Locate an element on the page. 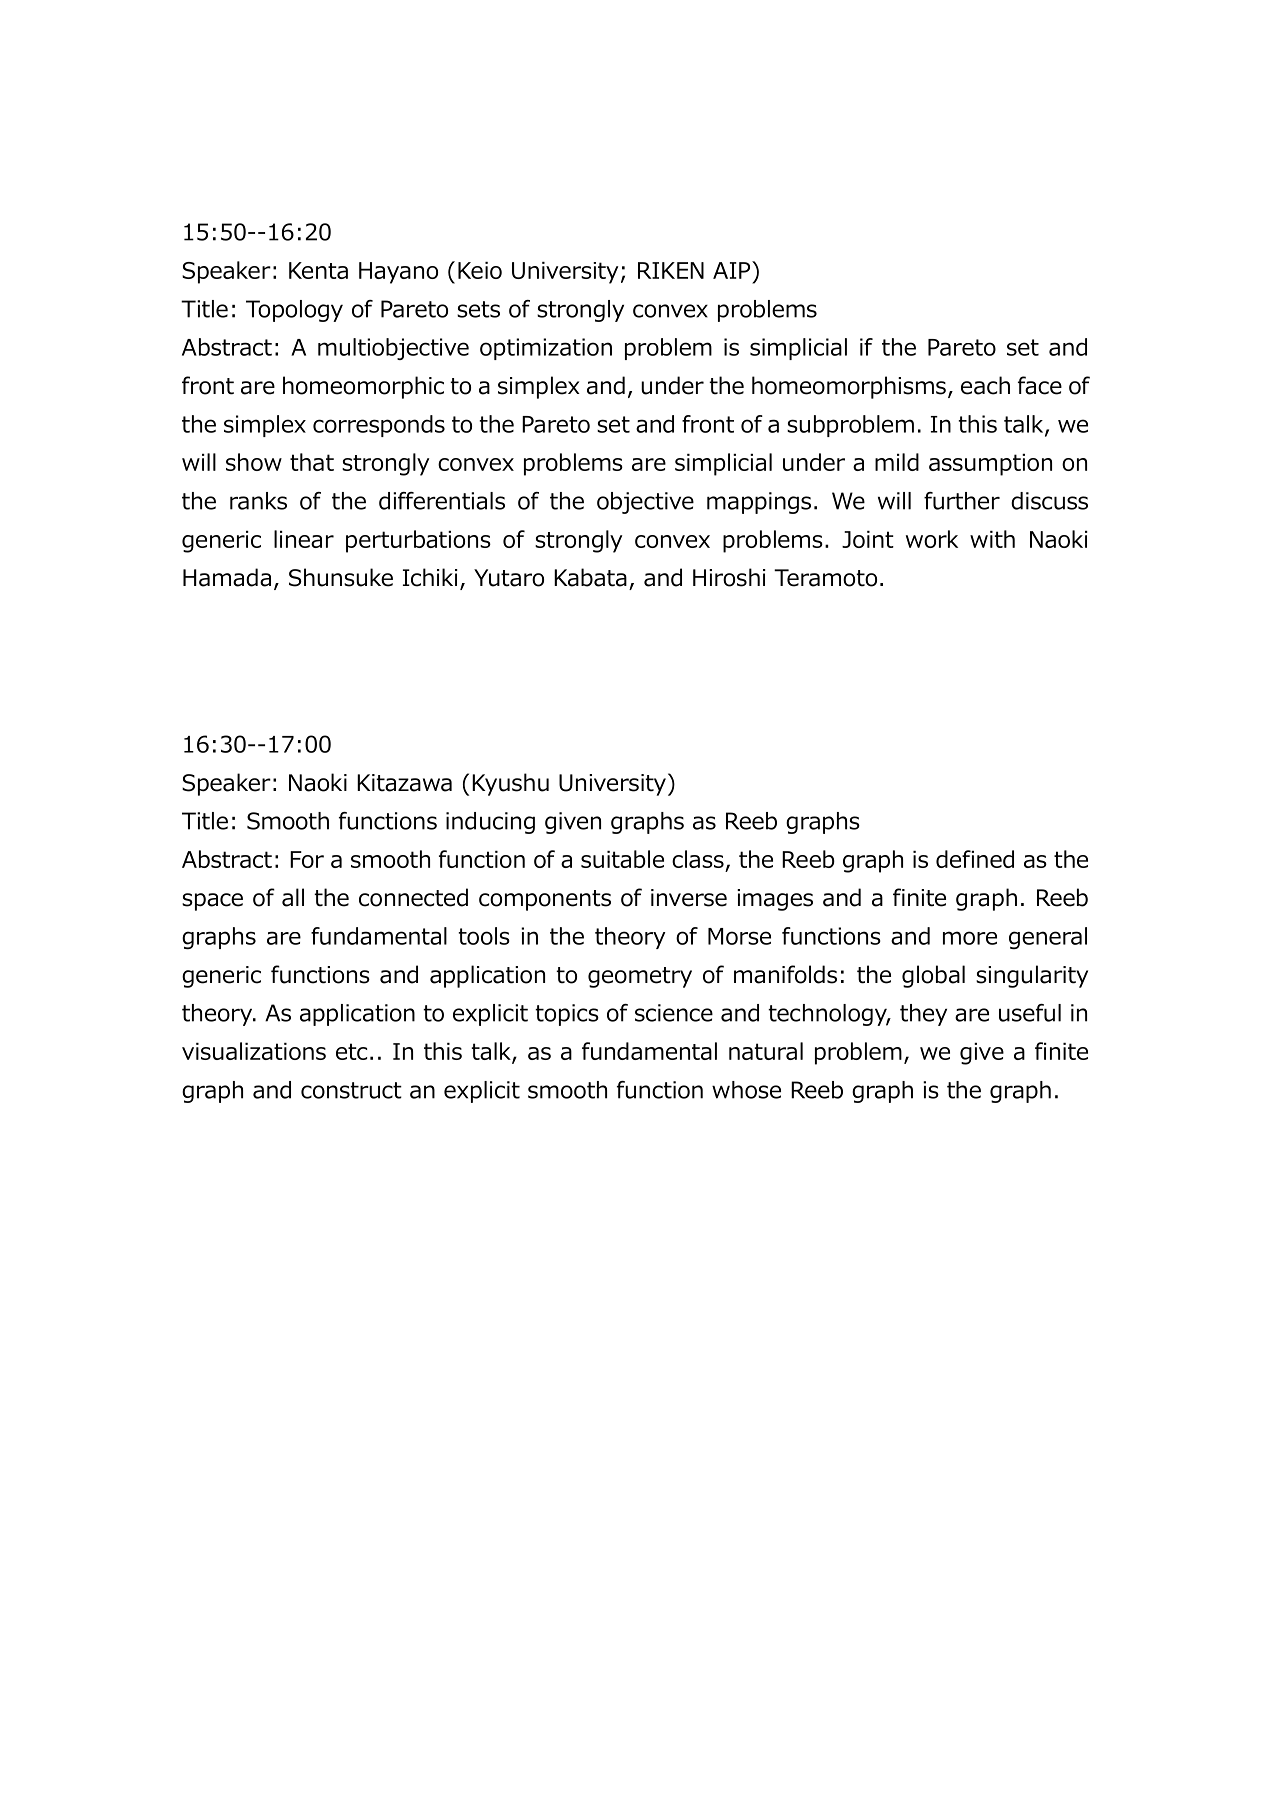 The width and height of the document is (1270, 1796). Kyushu is located at coordinates (510, 784).
